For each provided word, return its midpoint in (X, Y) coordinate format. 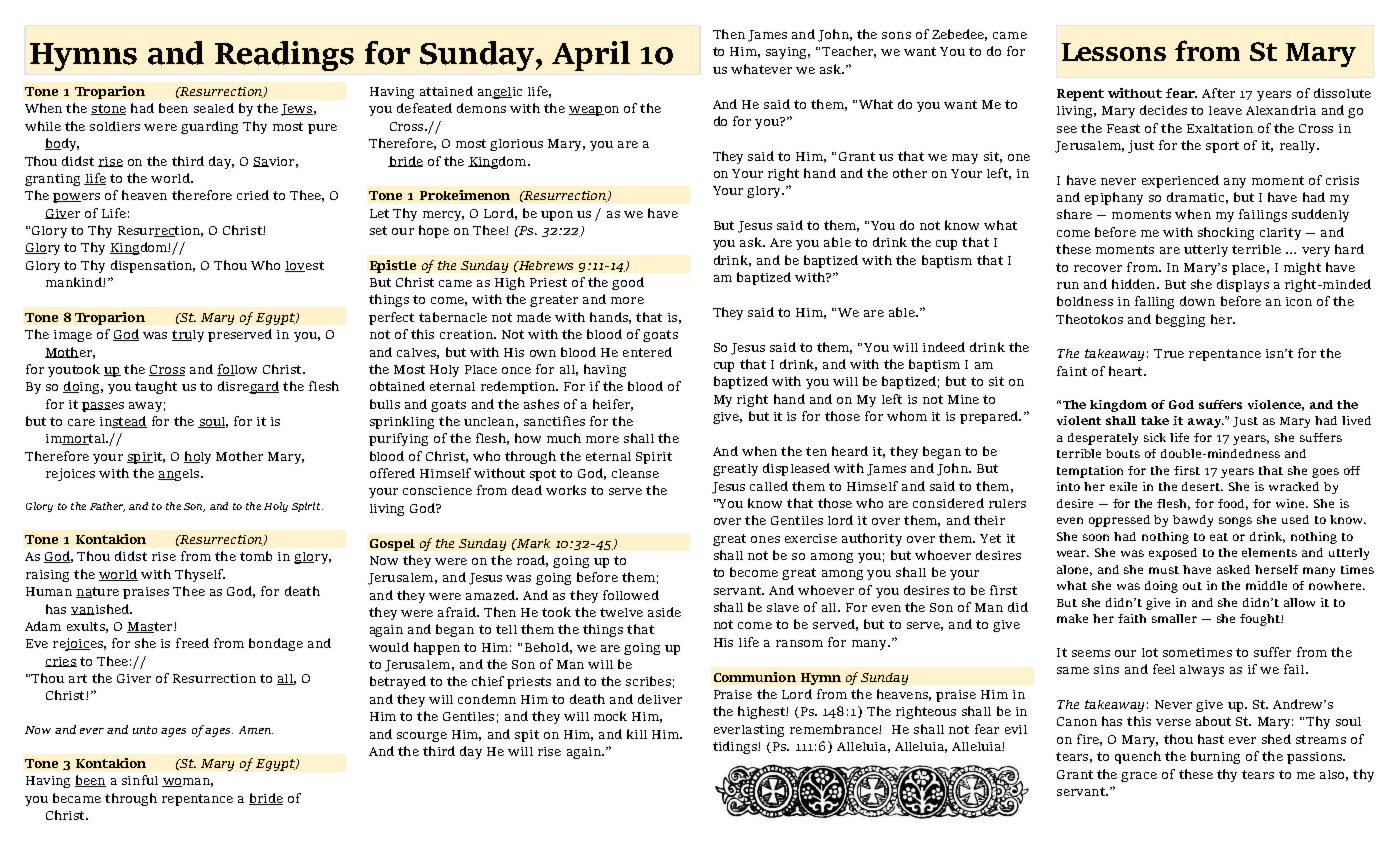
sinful (140, 780)
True (1169, 353)
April (591, 56)
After (1218, 93)
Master (151, 627)
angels (180, 475)
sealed (214, 108)
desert (1202, 486)
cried (253, 195)
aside (664, 612)
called (769, 486)
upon (557, 216)
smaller (1174, 618)
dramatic (1195, 197)
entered (647, 352)
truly (188, 336)
